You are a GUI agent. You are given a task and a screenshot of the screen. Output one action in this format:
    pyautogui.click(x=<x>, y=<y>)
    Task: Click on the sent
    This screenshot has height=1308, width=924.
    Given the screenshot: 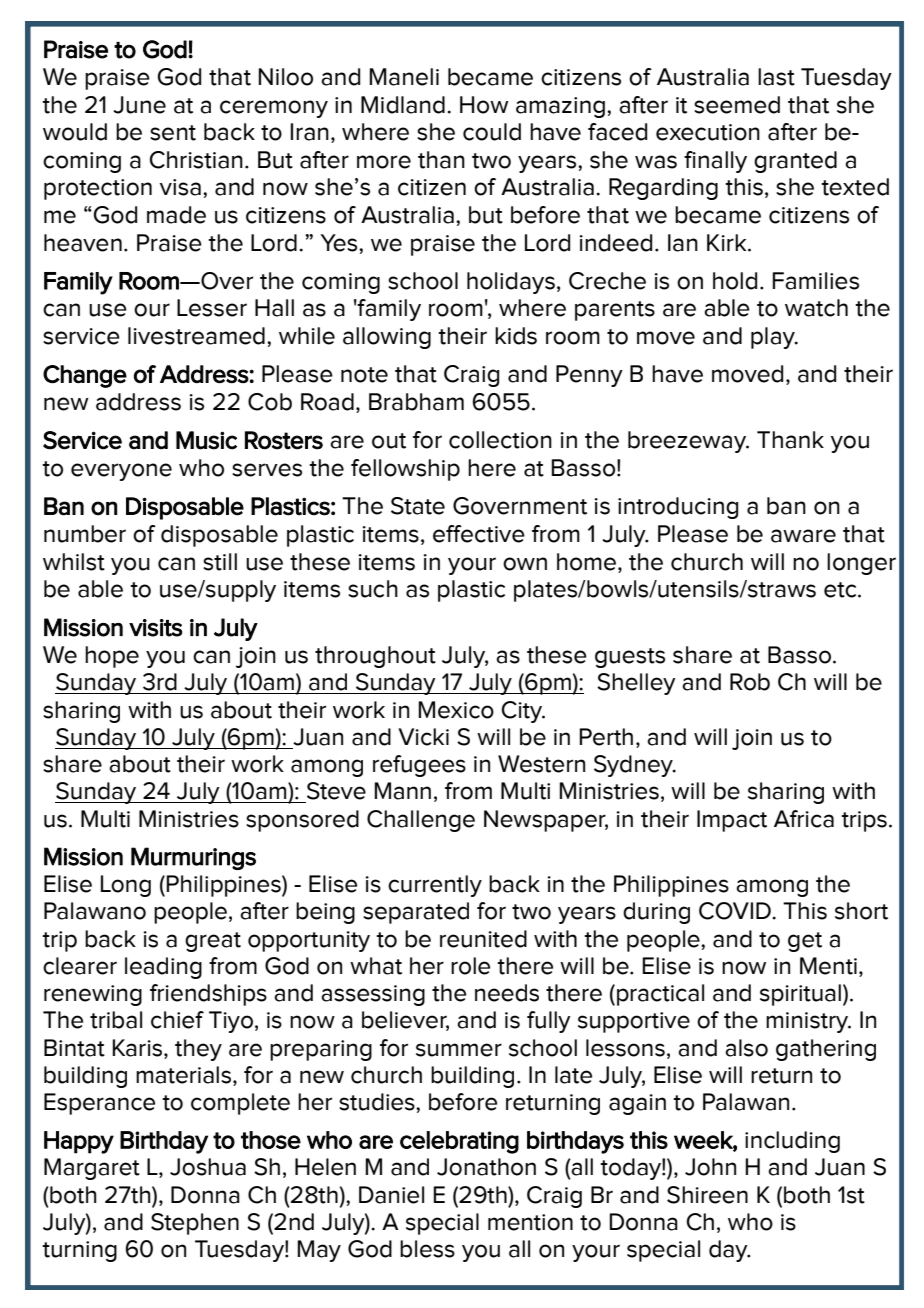 What is the action you would take?
    pyautogui.click(x=173, y=133)
